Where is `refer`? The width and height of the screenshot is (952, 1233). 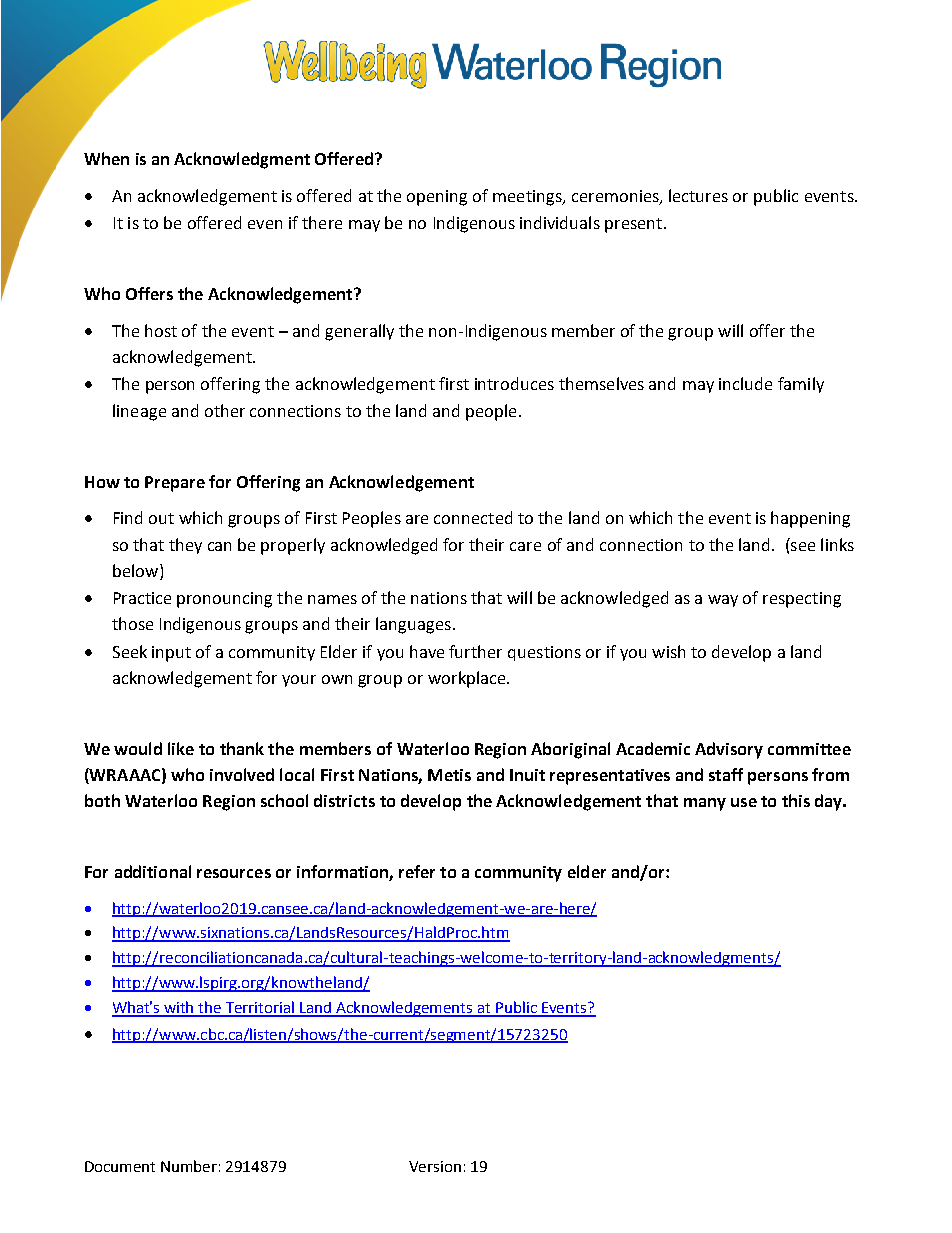 refer is located at coordinates (417, 871).
